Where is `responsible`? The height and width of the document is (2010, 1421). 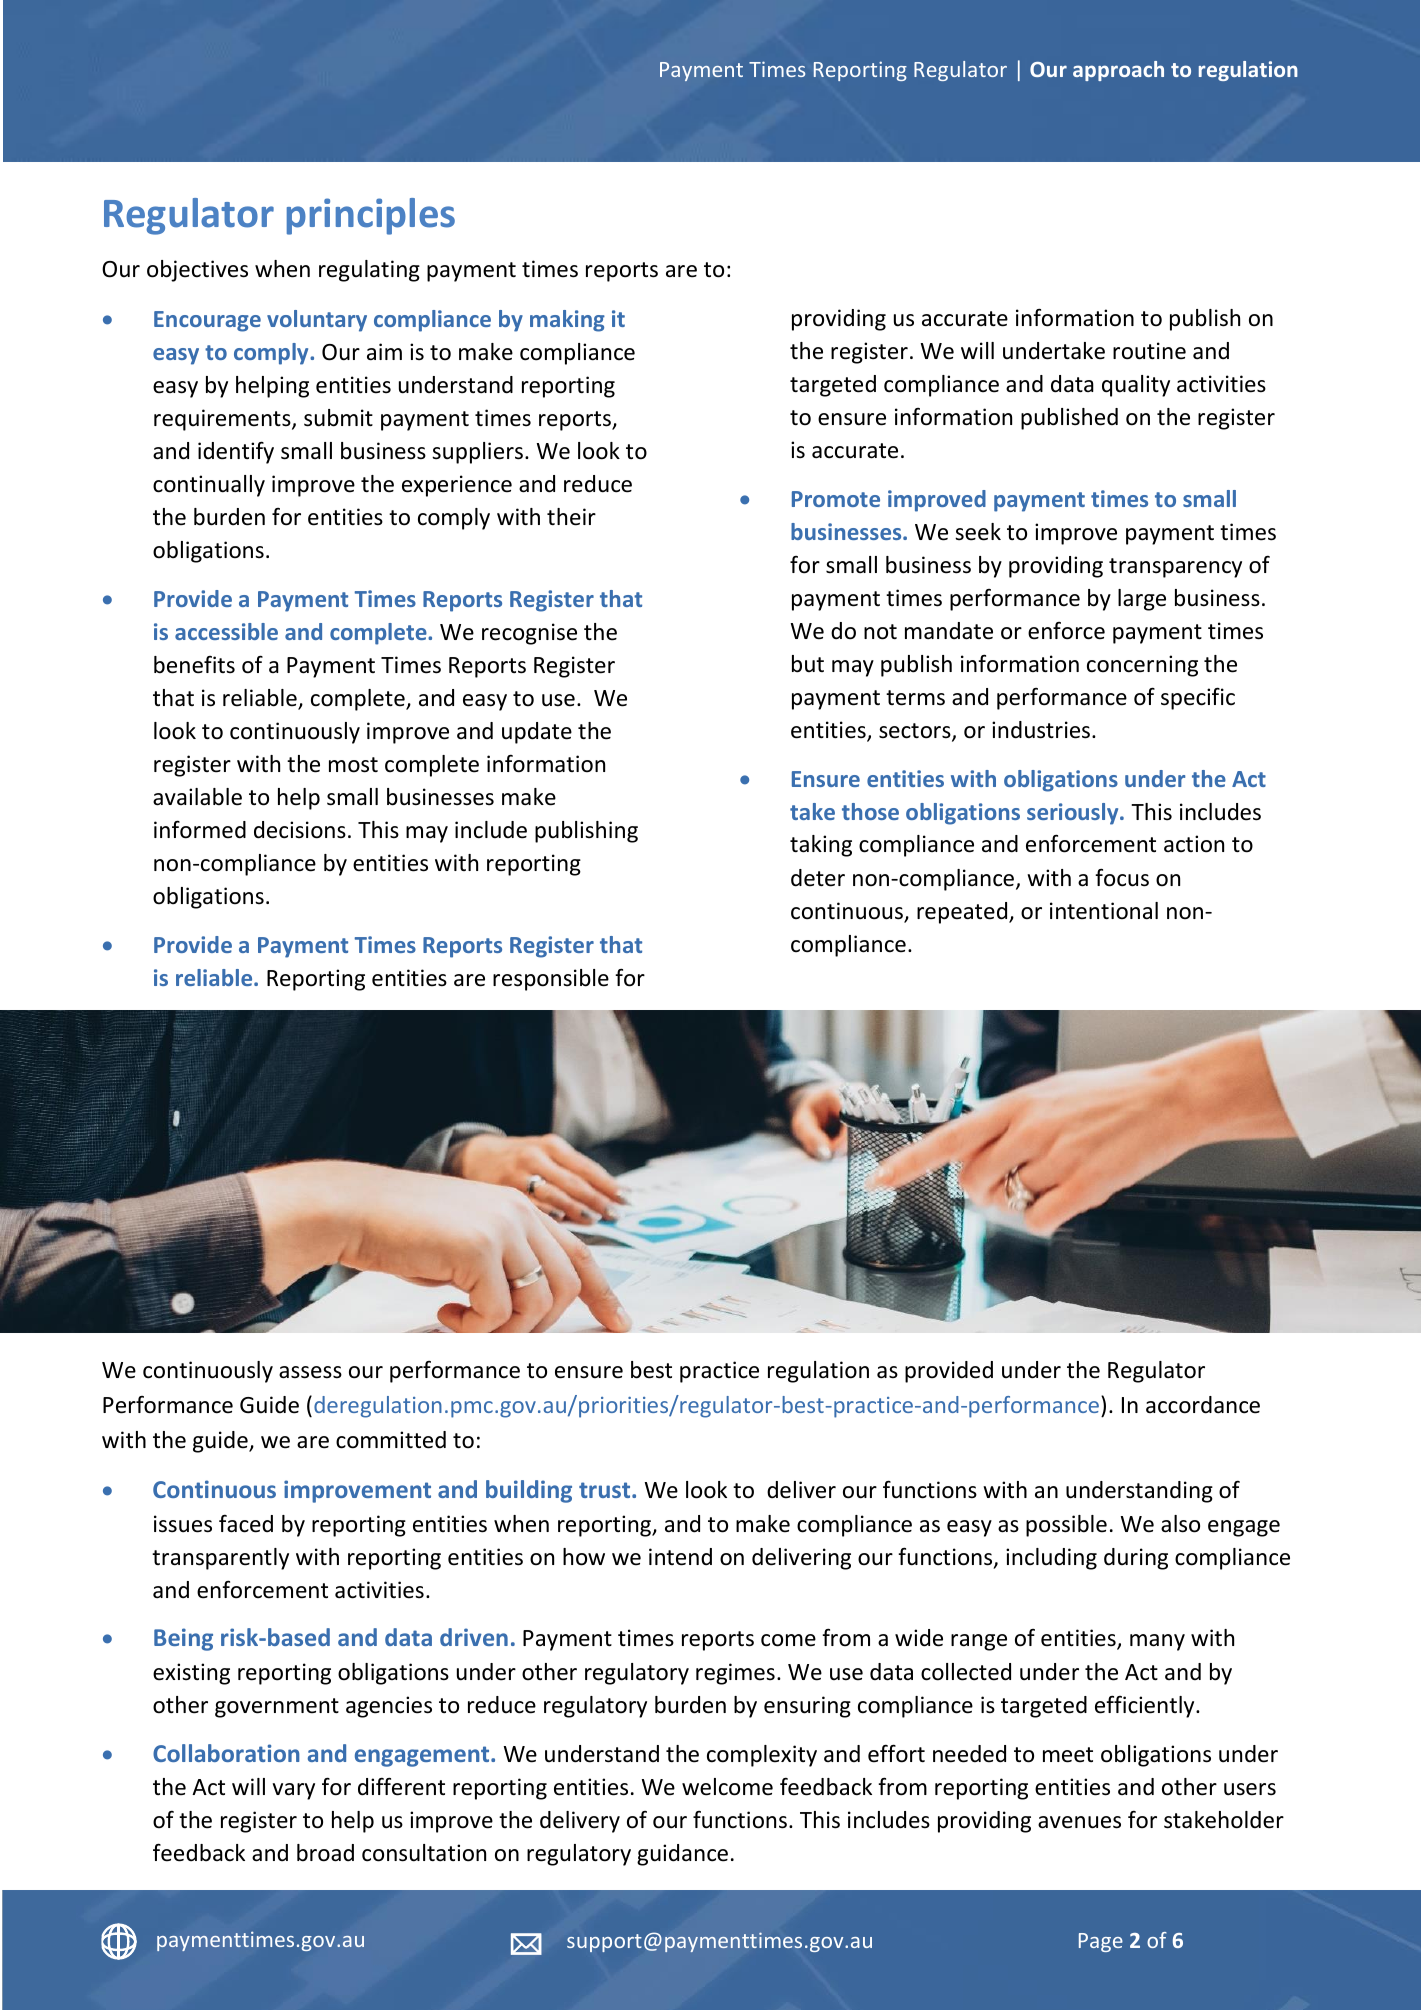 responsible is located at coordinates (551, 980).
